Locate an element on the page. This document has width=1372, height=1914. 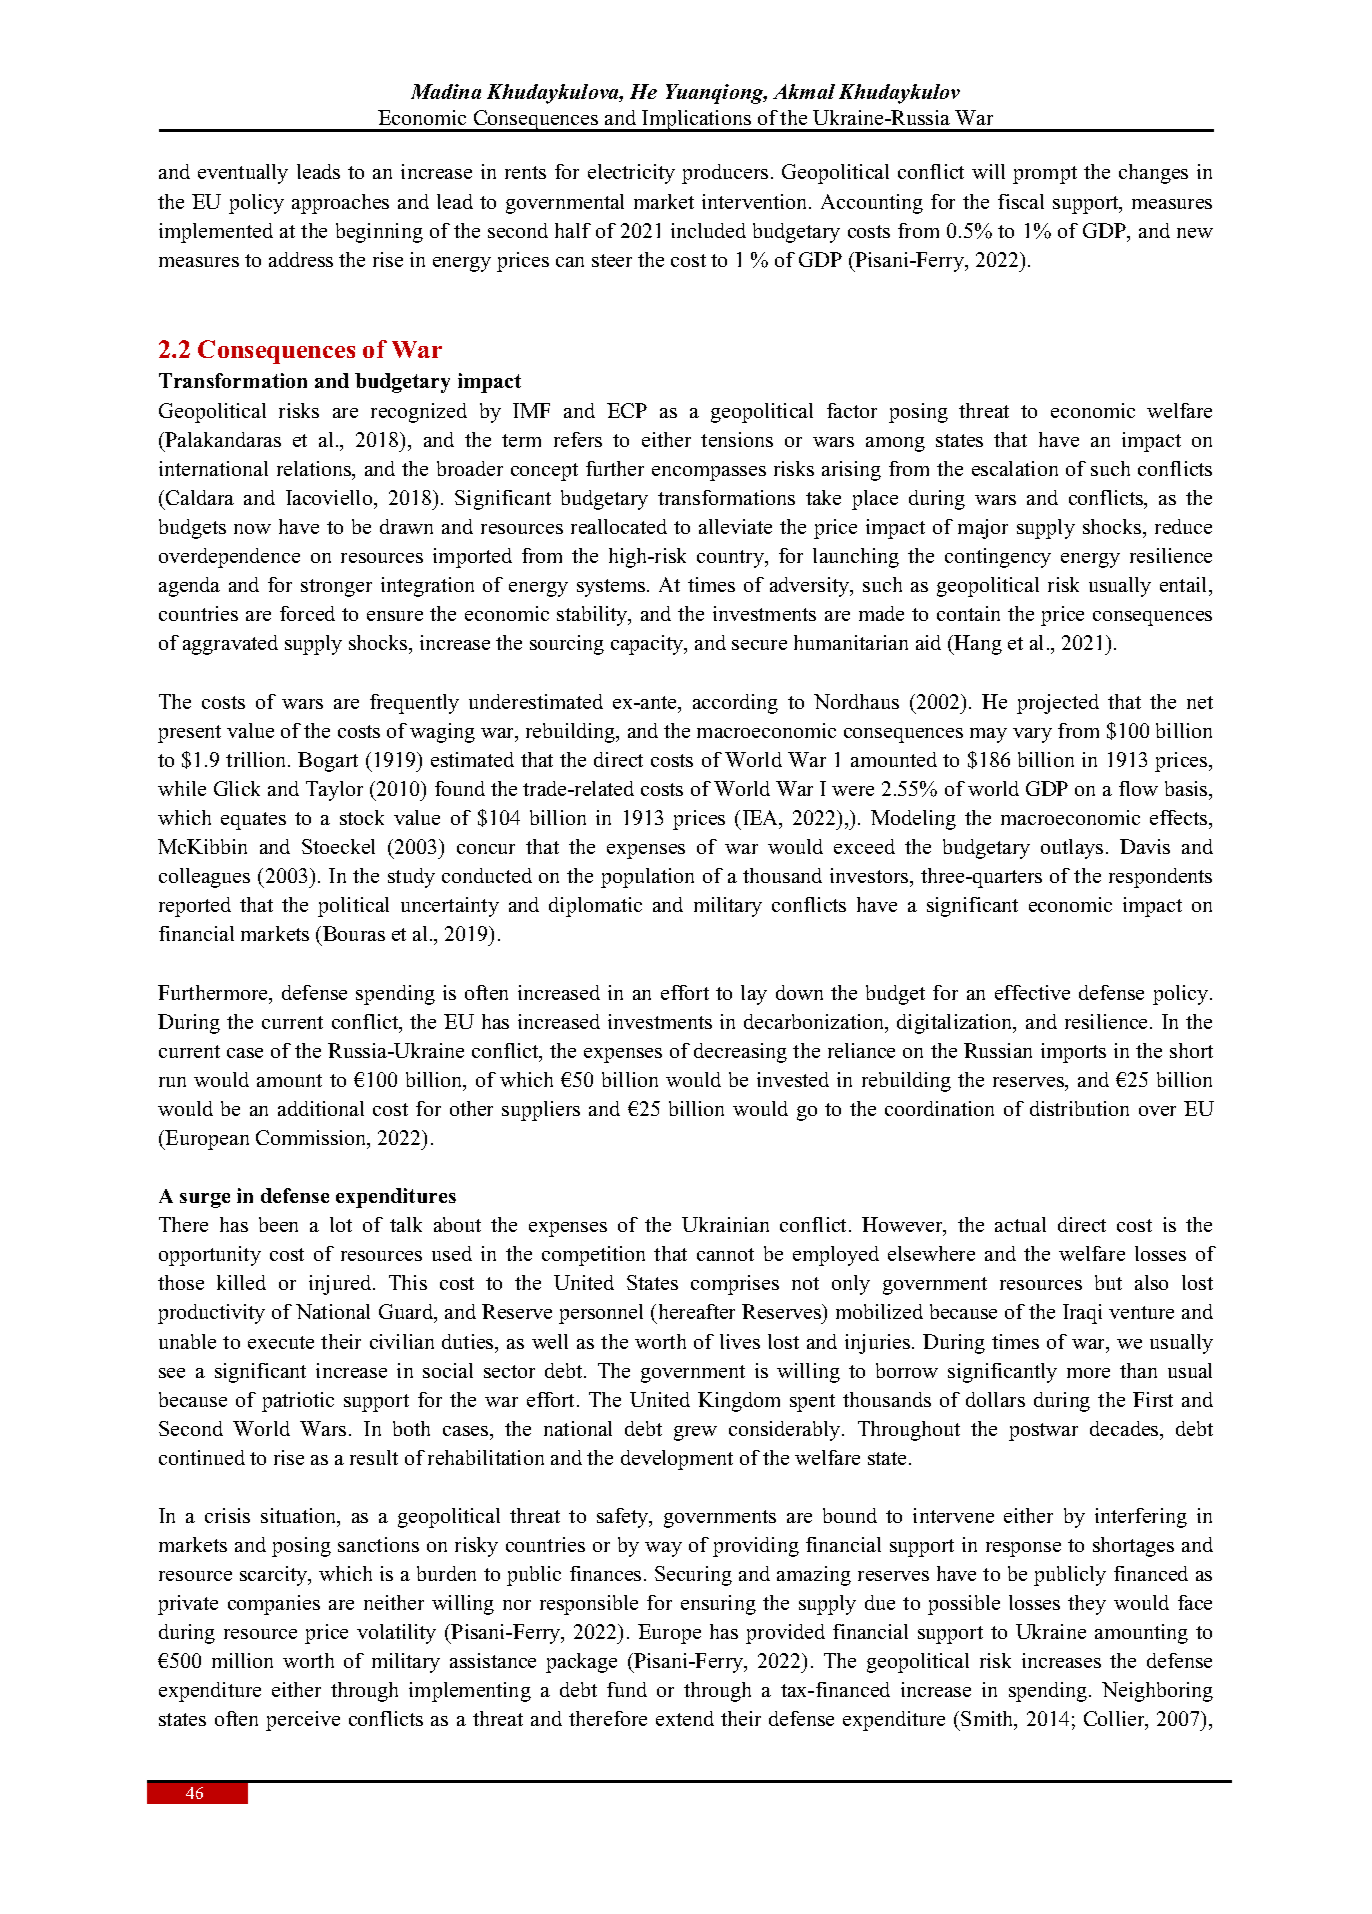
Implications is located at coordinates (696, 121).
